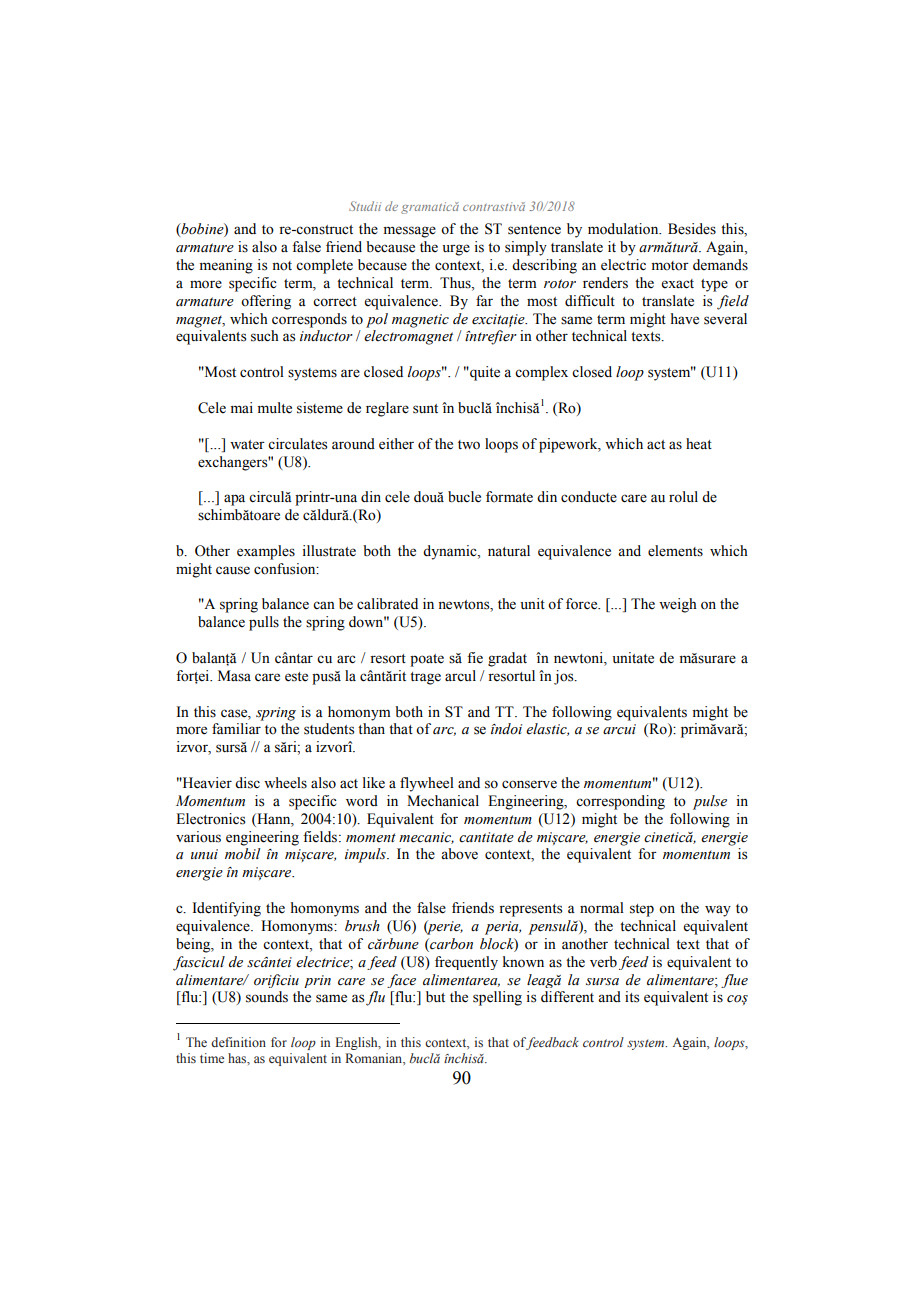  I want to click on mobil, so click(242, 854).
